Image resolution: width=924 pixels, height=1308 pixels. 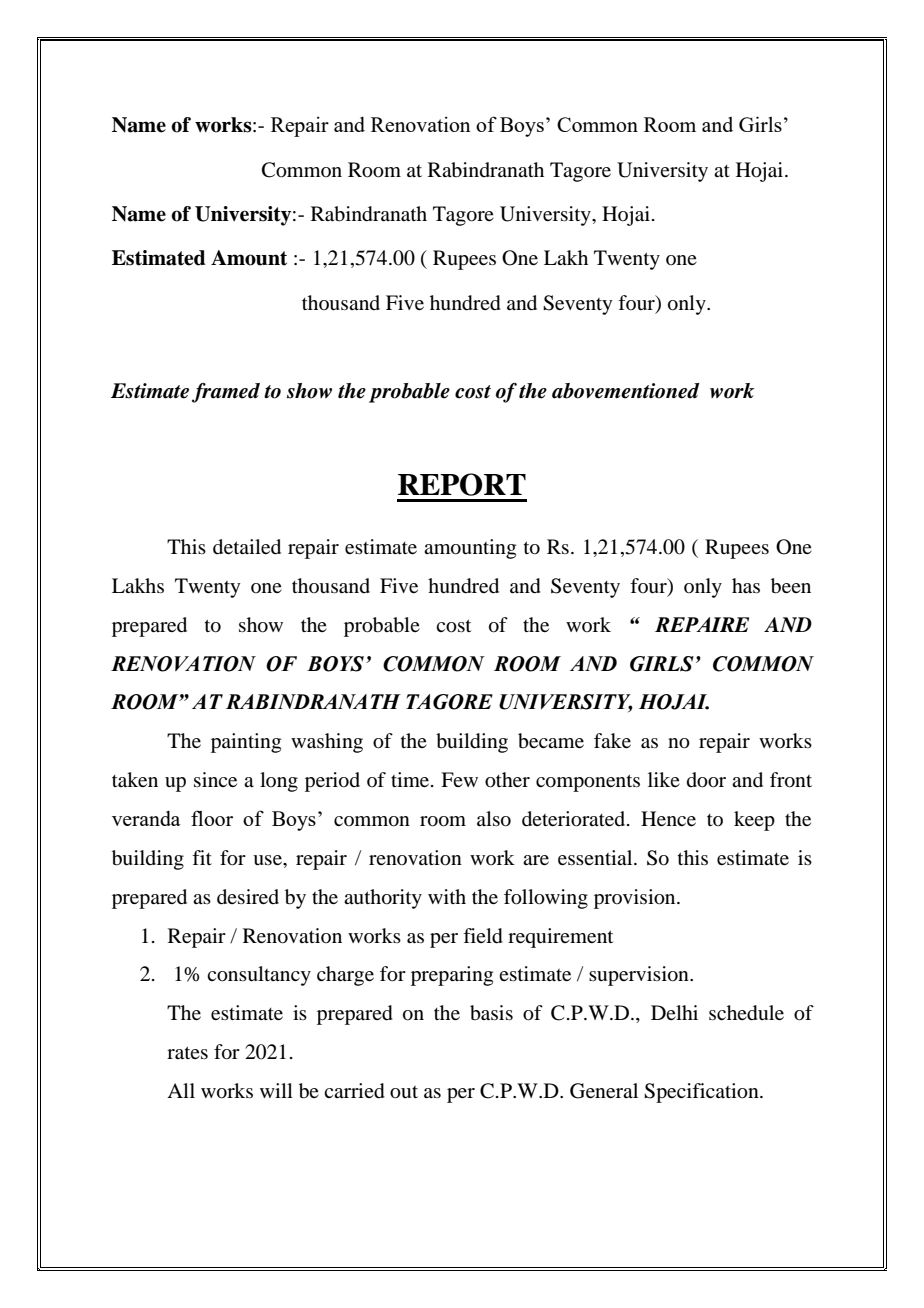 What do you see at coordinates (404, 1092) in the screenshot?
I see `out` at bounding box center [404, 1092].
